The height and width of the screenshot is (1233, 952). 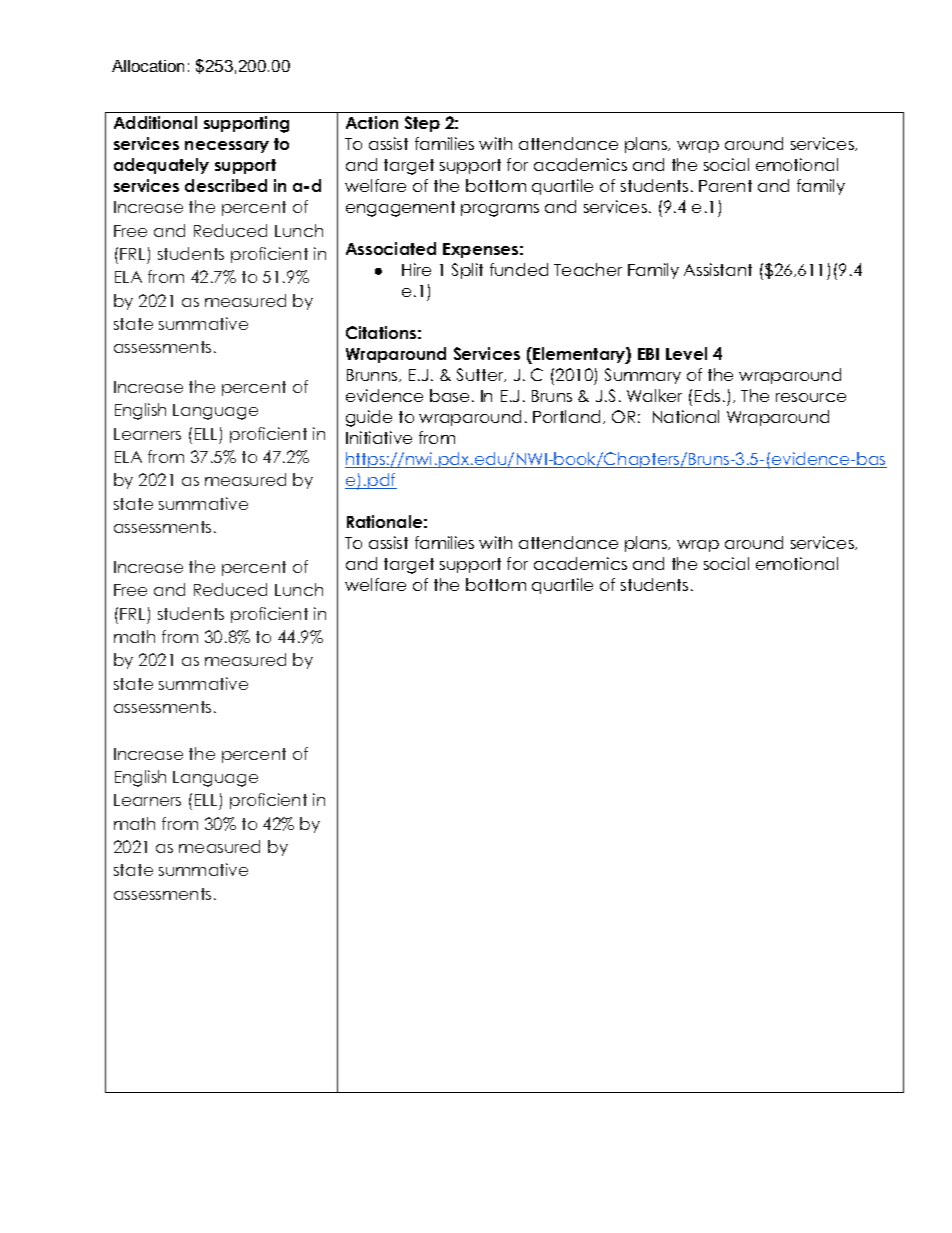 I want to click on Split, so click(x=467, y=271).
